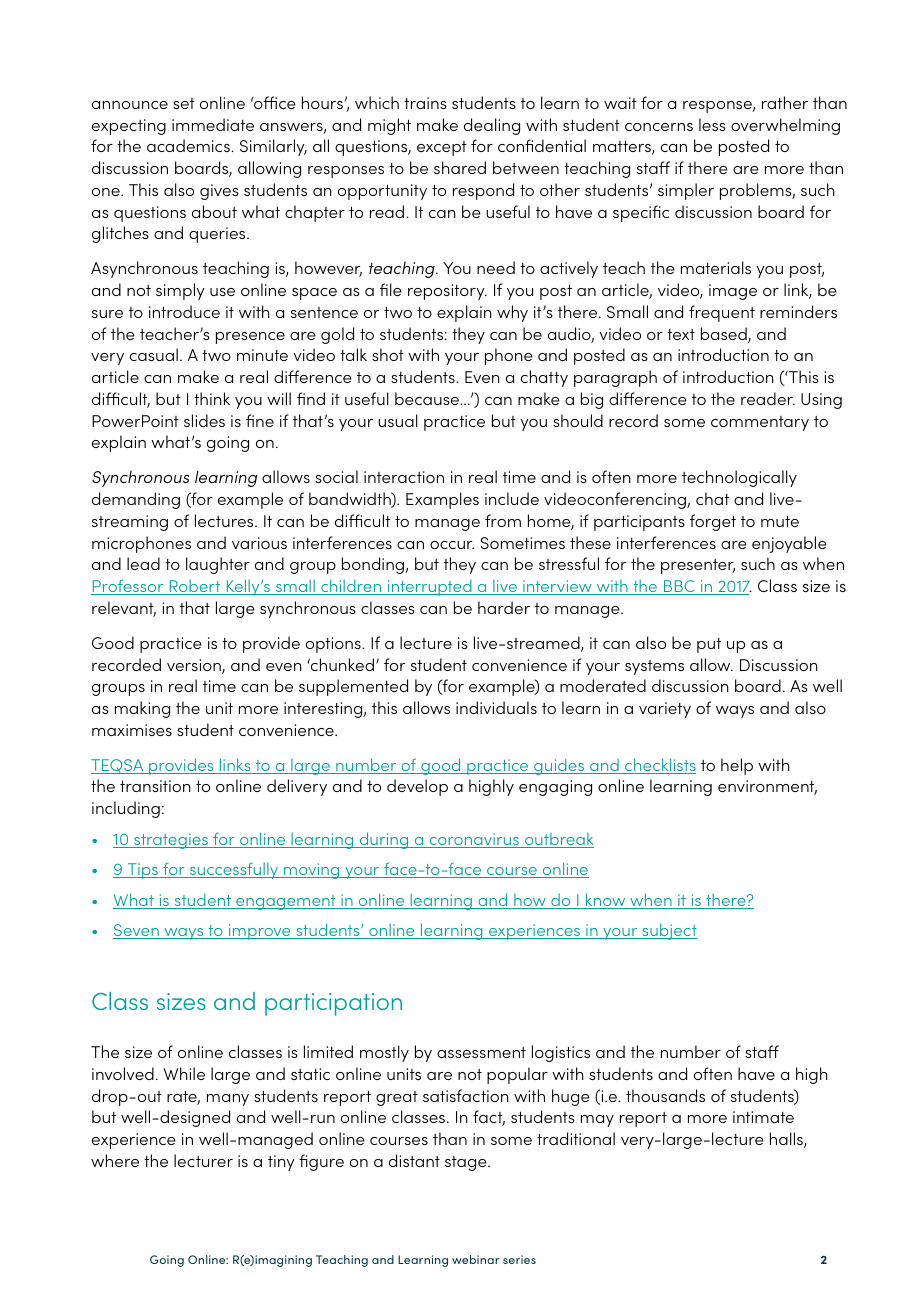  Describe the element at coordinates (481, 1052) in the screenshot. I see `assessment` at that location.
